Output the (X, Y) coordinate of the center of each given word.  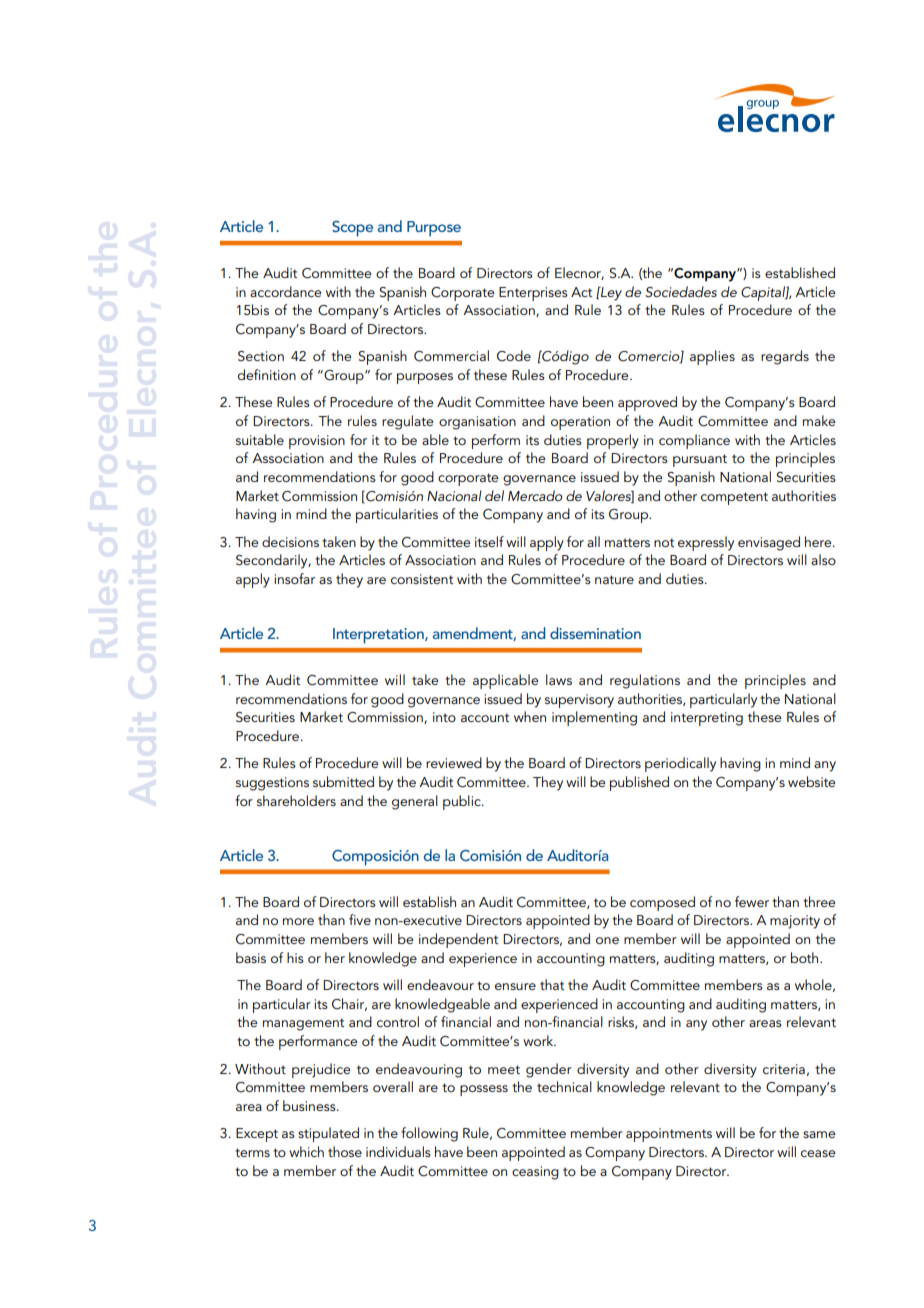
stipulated (328, 1134)
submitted (343, 781)
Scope (352, 229)
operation (580, 423)
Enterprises (533, 294)
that (552, 984)
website (812, 781)
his (295, 957)
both (806, 957)
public (463, 802)
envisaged (769, 543)
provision (317, 442)
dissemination (595, 633)
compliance (694, 441)
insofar (294, 578)
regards (785, 357)
